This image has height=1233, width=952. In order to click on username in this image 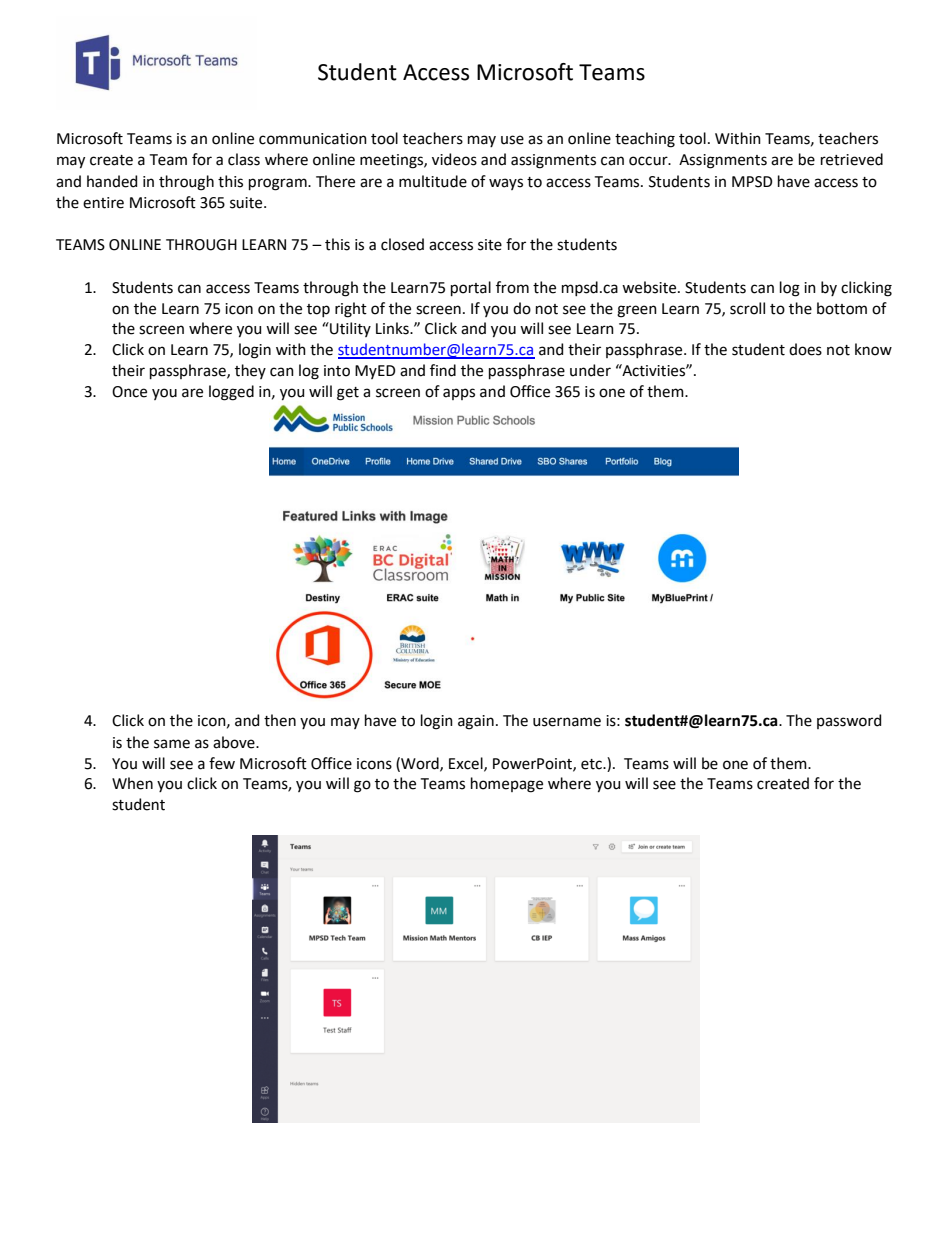, I will do `click(567, 722)`.
